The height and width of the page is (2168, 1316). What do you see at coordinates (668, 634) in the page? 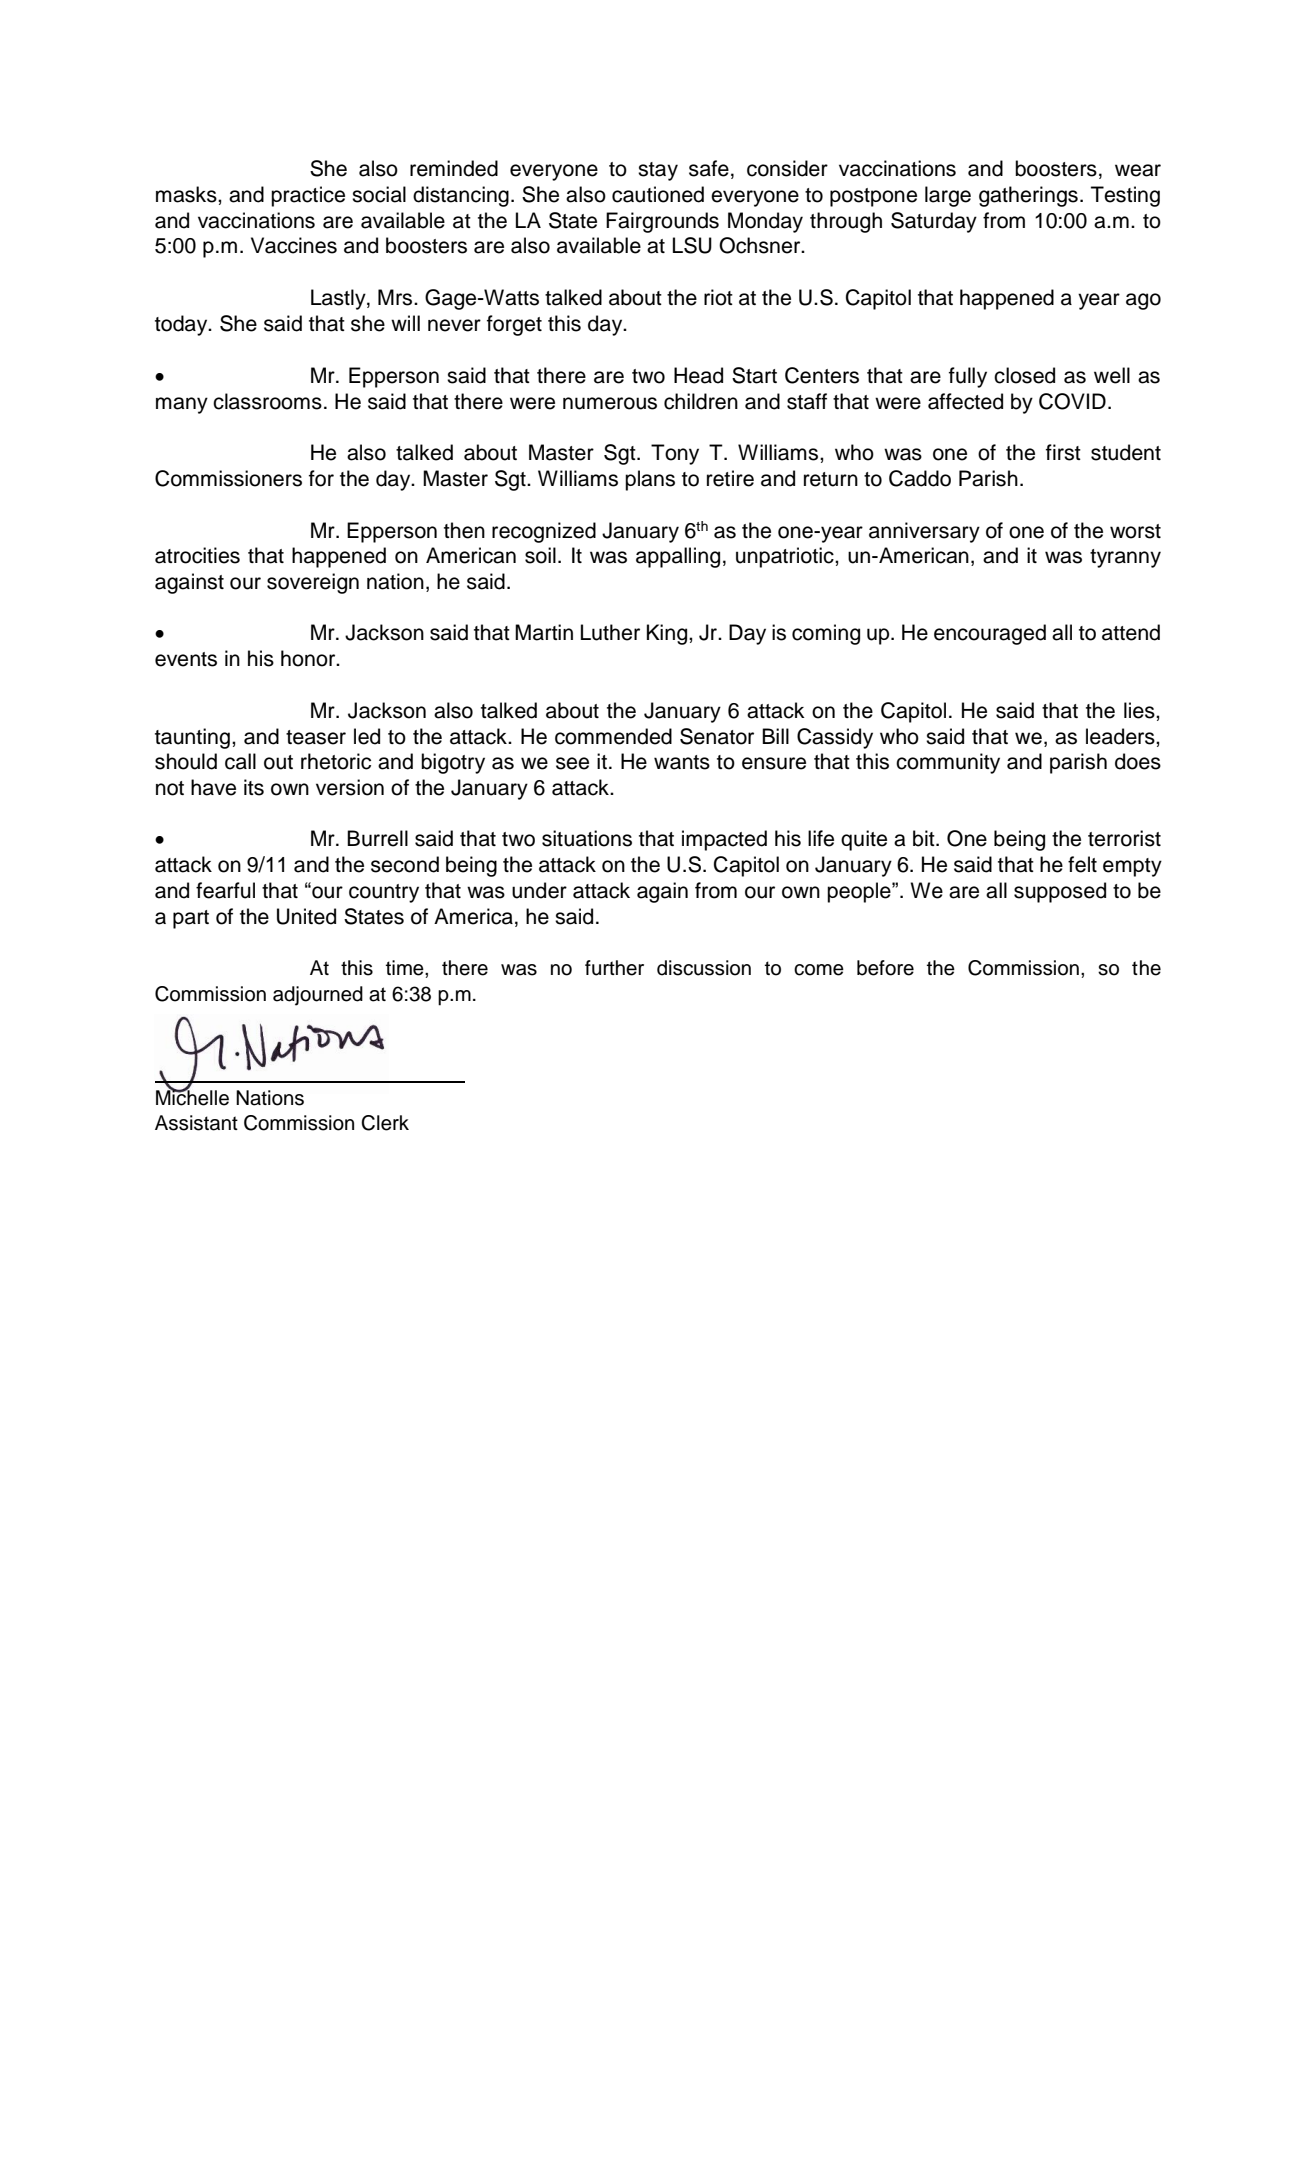
I see `King` at bounding box center [668, 634].
